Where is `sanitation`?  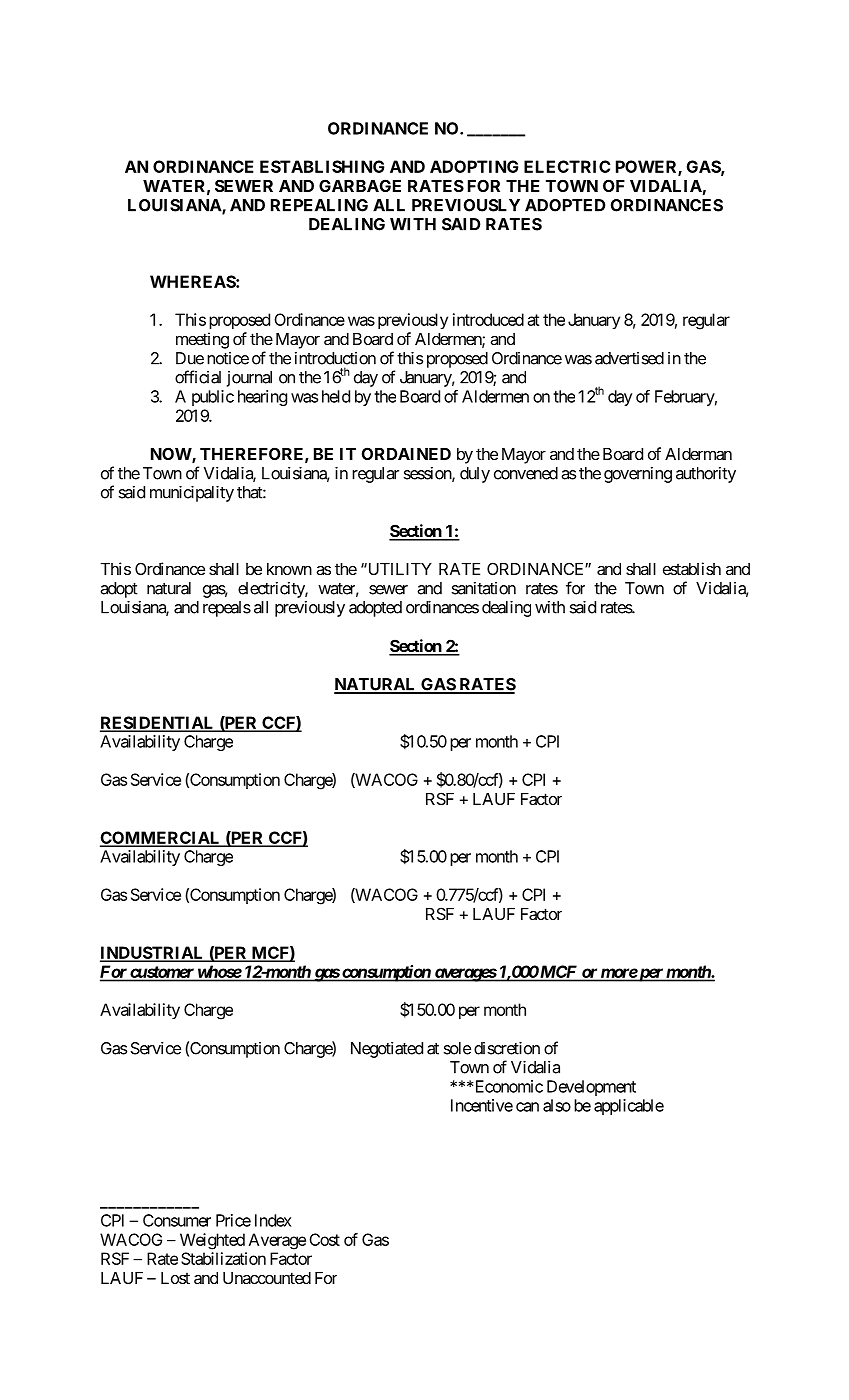 sanitation is located at coordinates (484, 588).
